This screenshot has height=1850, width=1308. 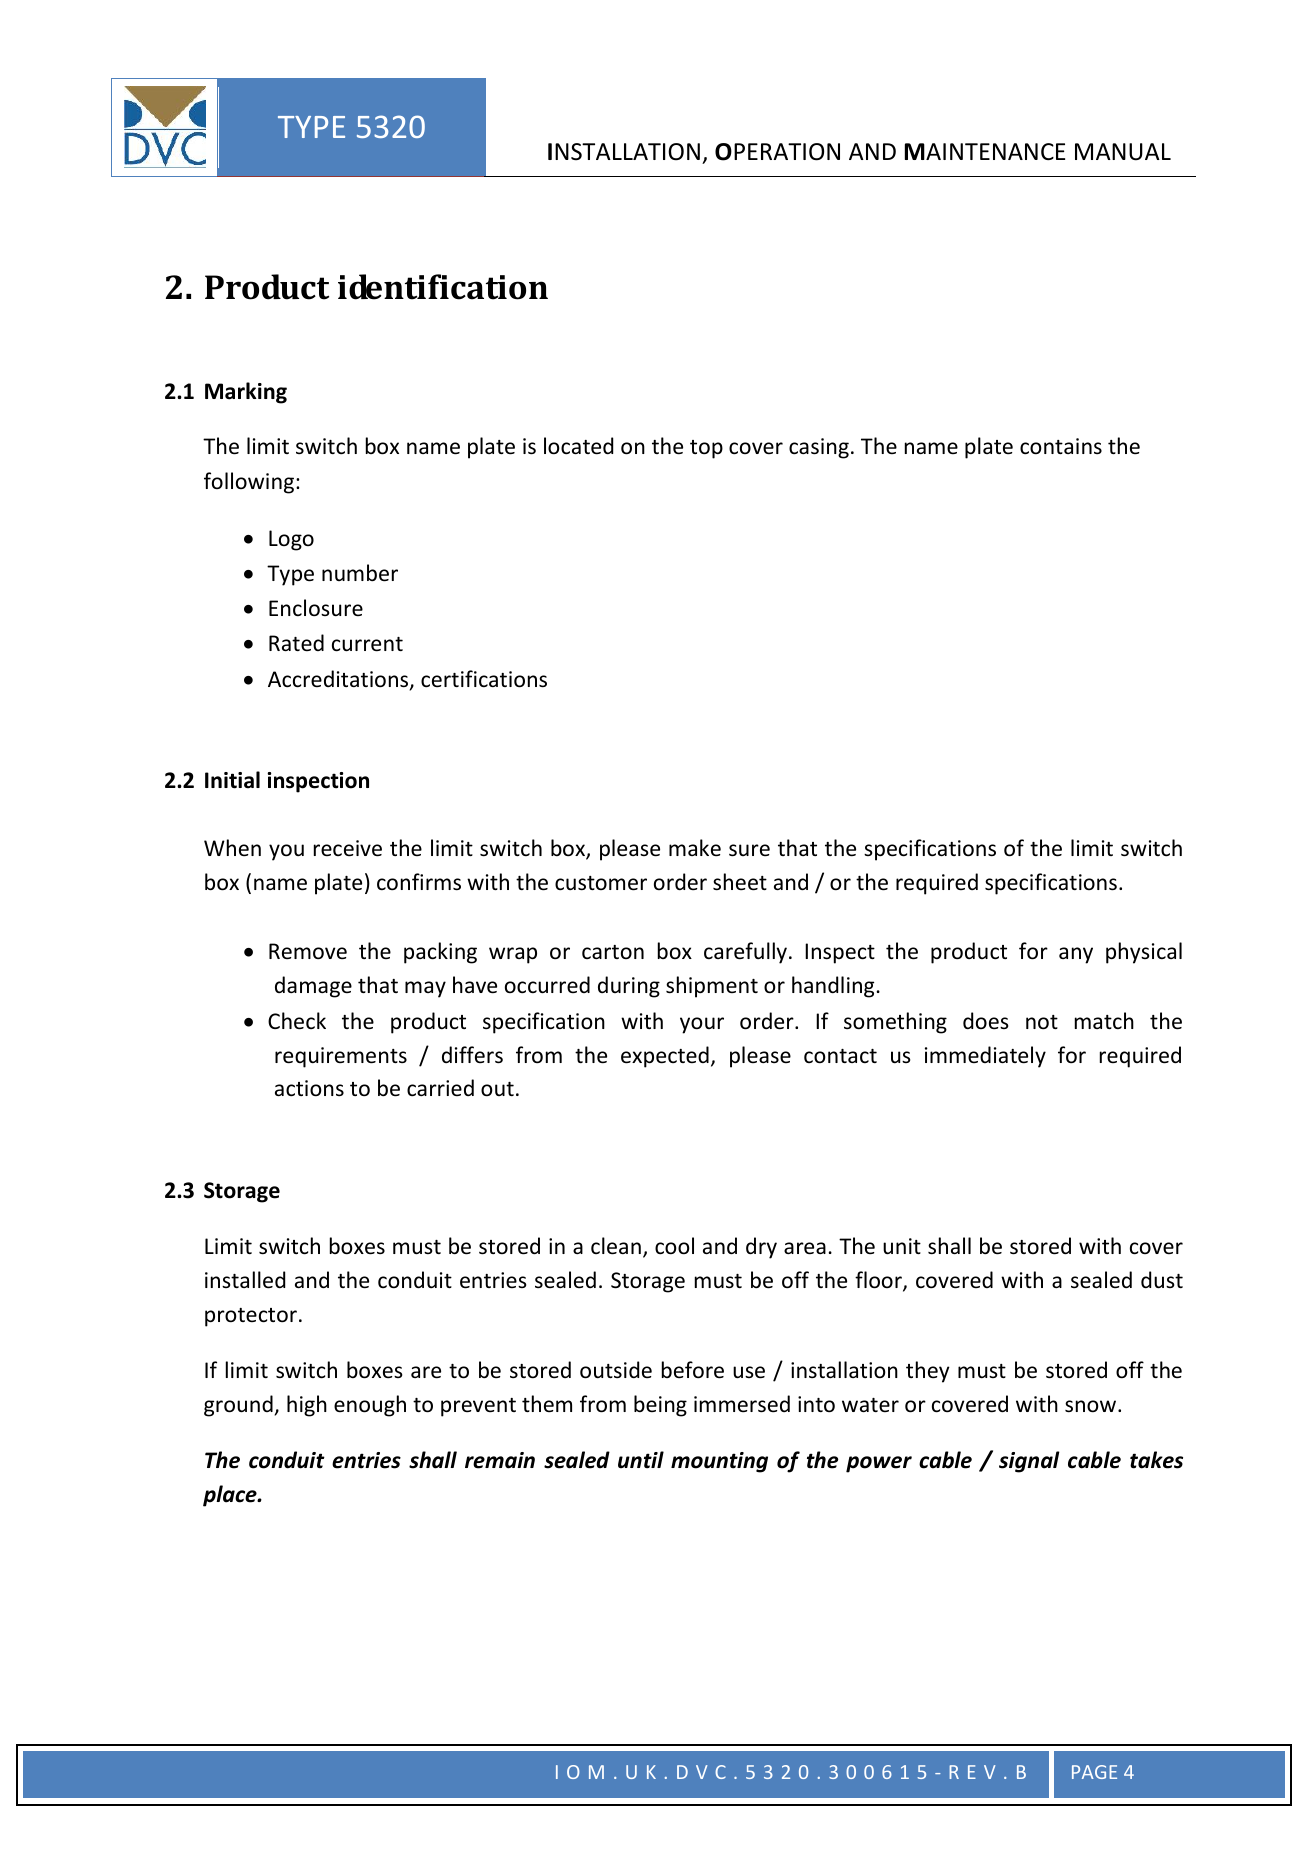 I want to click on enough, so click(x=370, y=1406).
